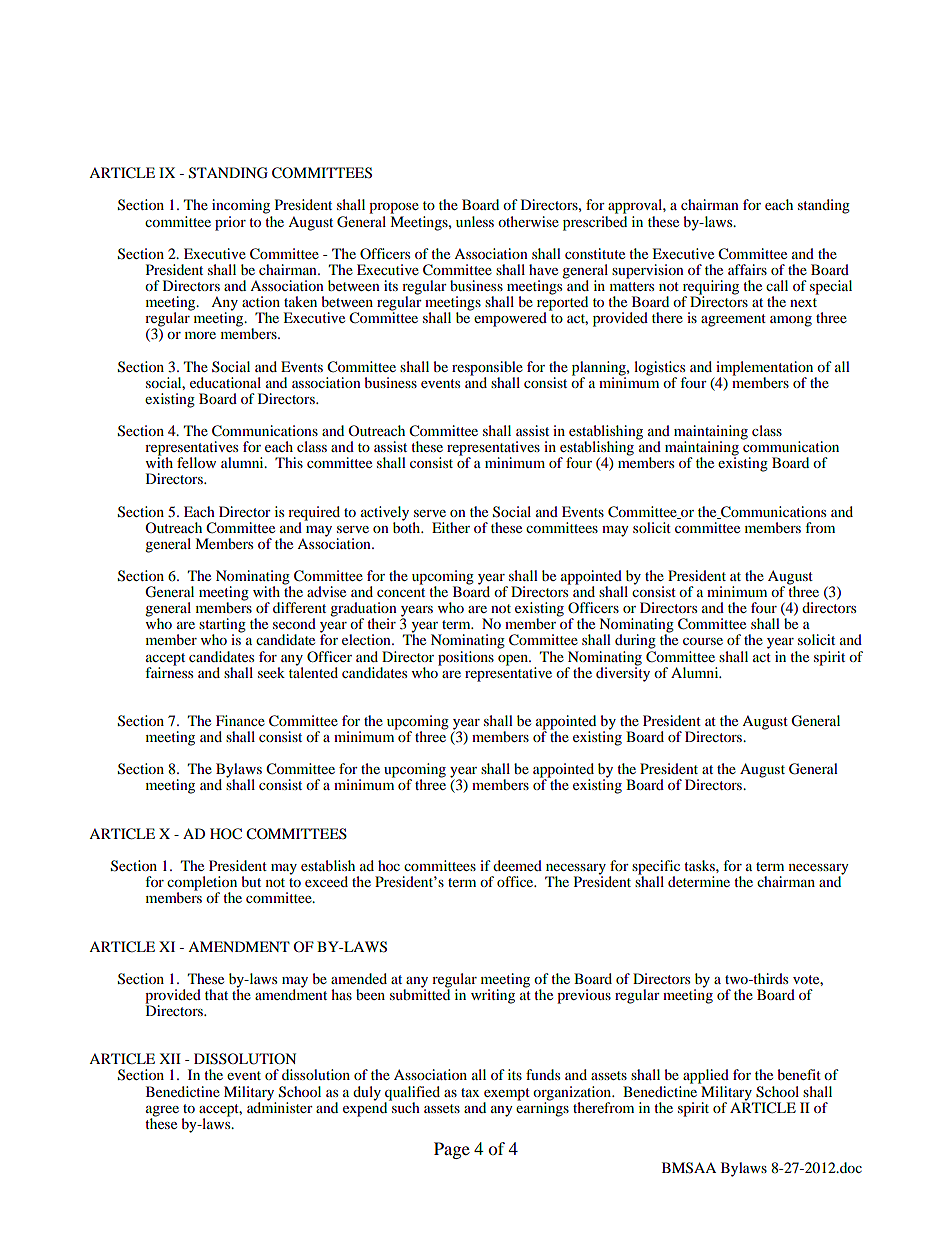 The height and width of the image is (1233, 952). Describe the element at coordinates (487, 368) in the image. I see `responsible` at that location.
